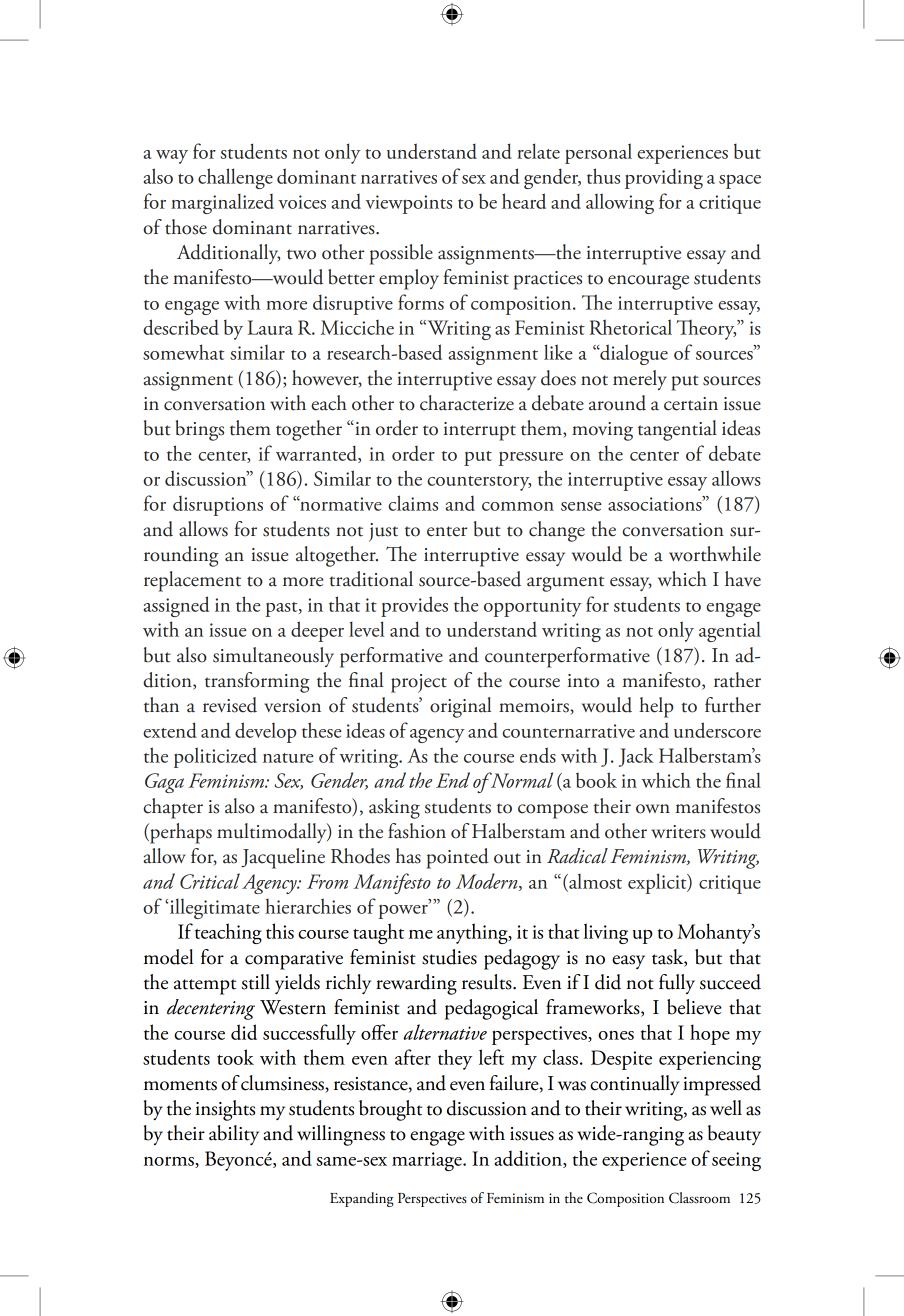  I want to click on pointed, so click(458, 858).
